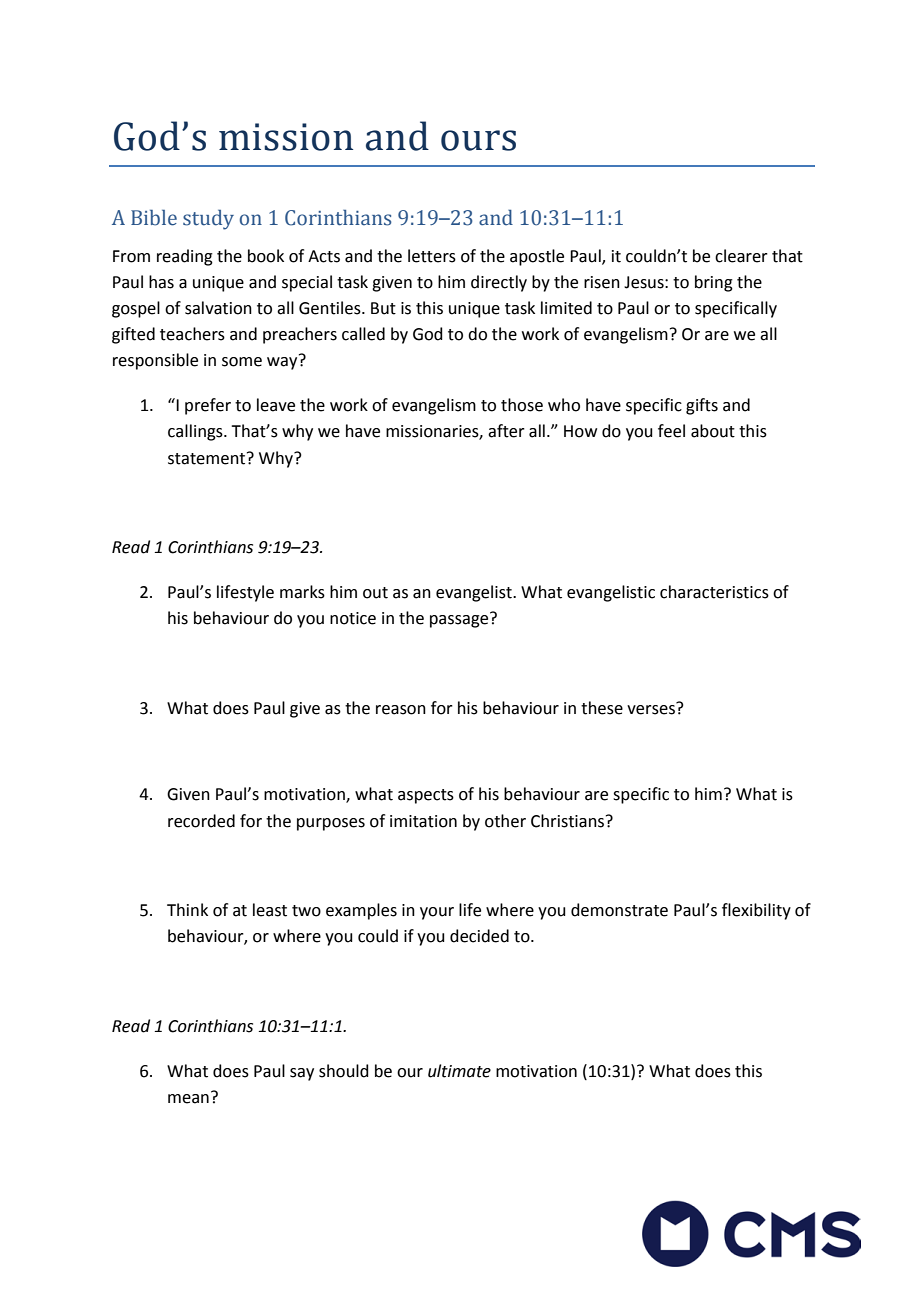 The width and height of the page is (924, 1308). What do you see at coordinates (756, 911) in the page?
I see `flexibility` at bounding box center [756, 911].
